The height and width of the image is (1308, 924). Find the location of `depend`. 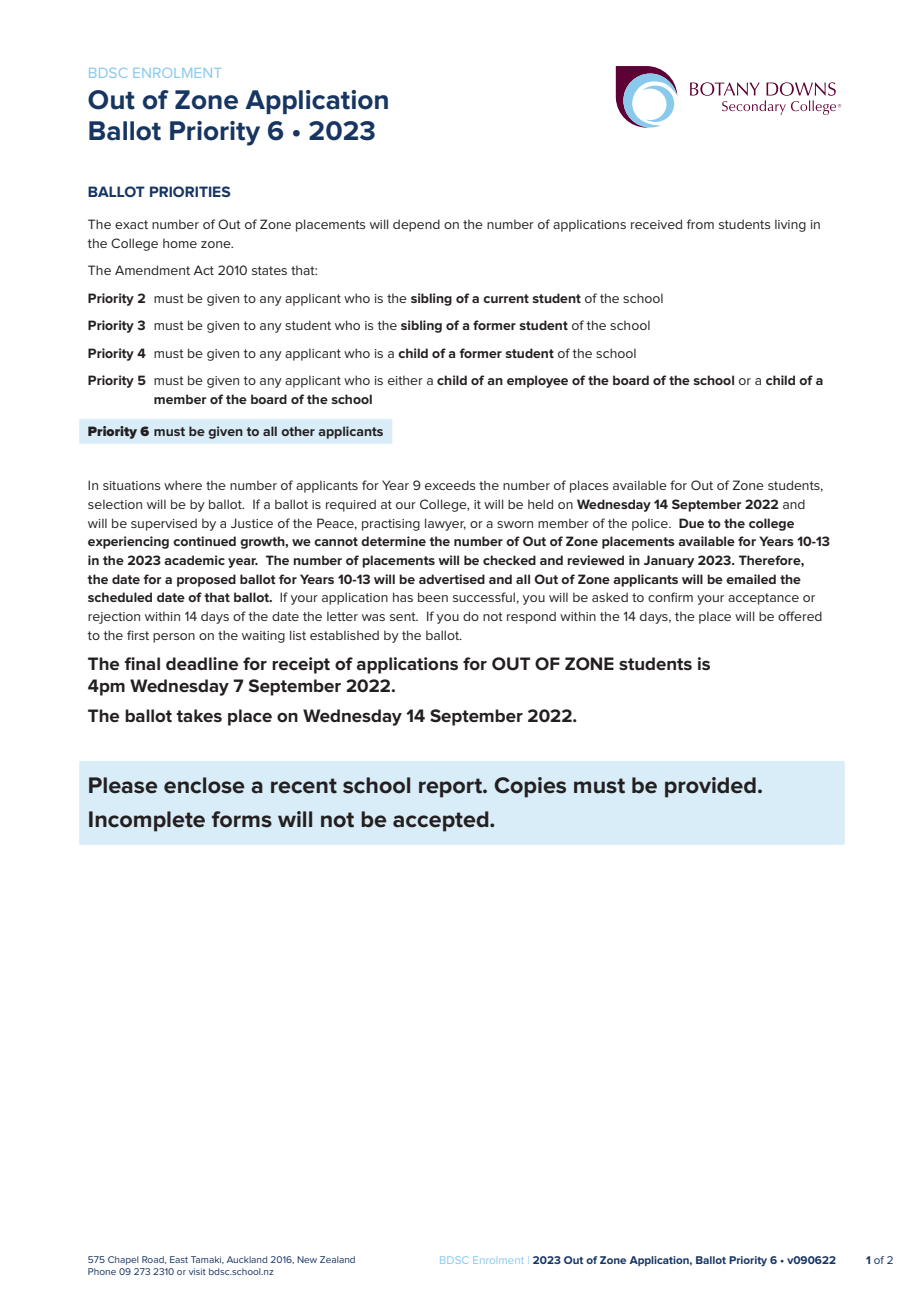

depend is located at coordinates (416, 225).
